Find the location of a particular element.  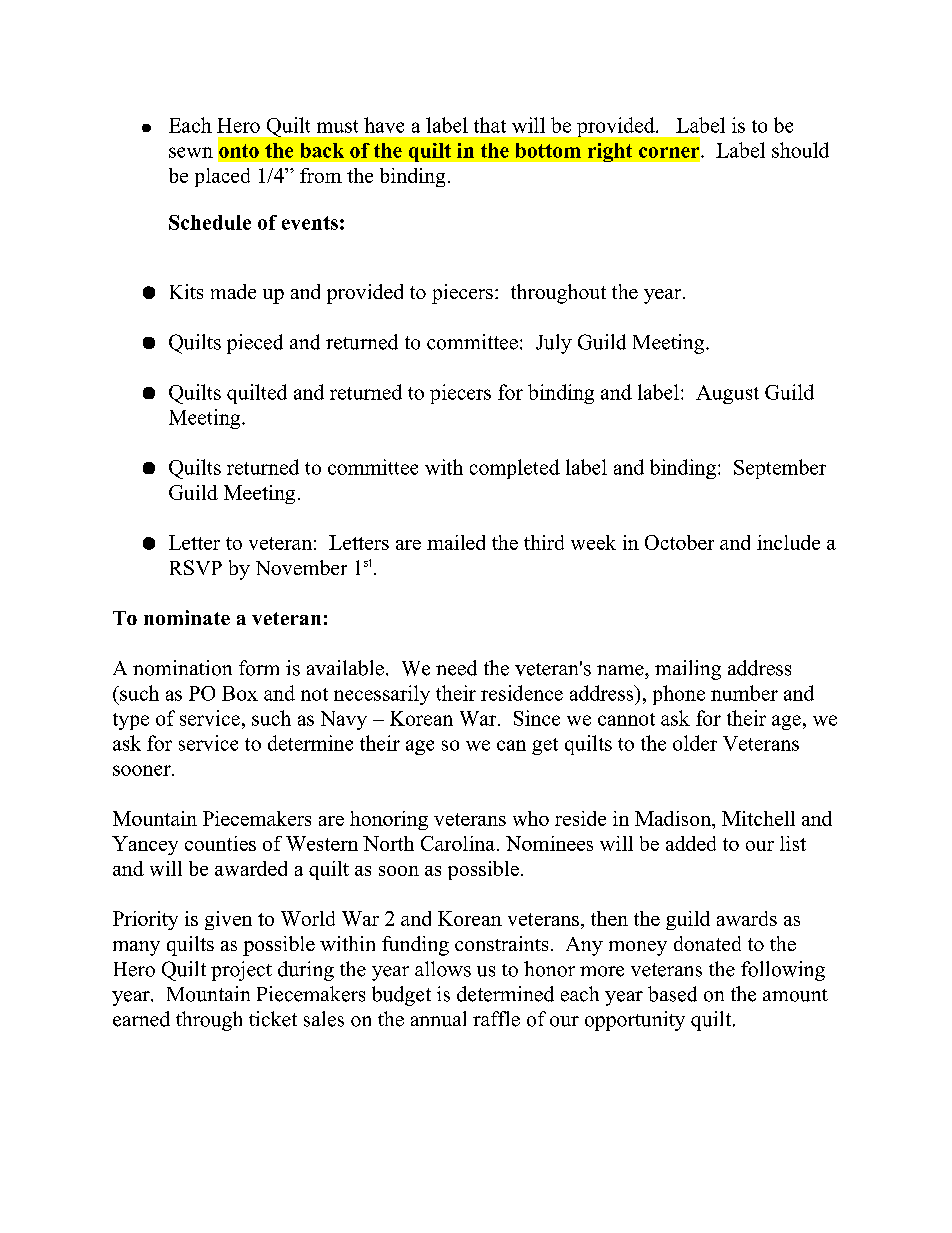

sewn is located at coordinates (191, 152).
